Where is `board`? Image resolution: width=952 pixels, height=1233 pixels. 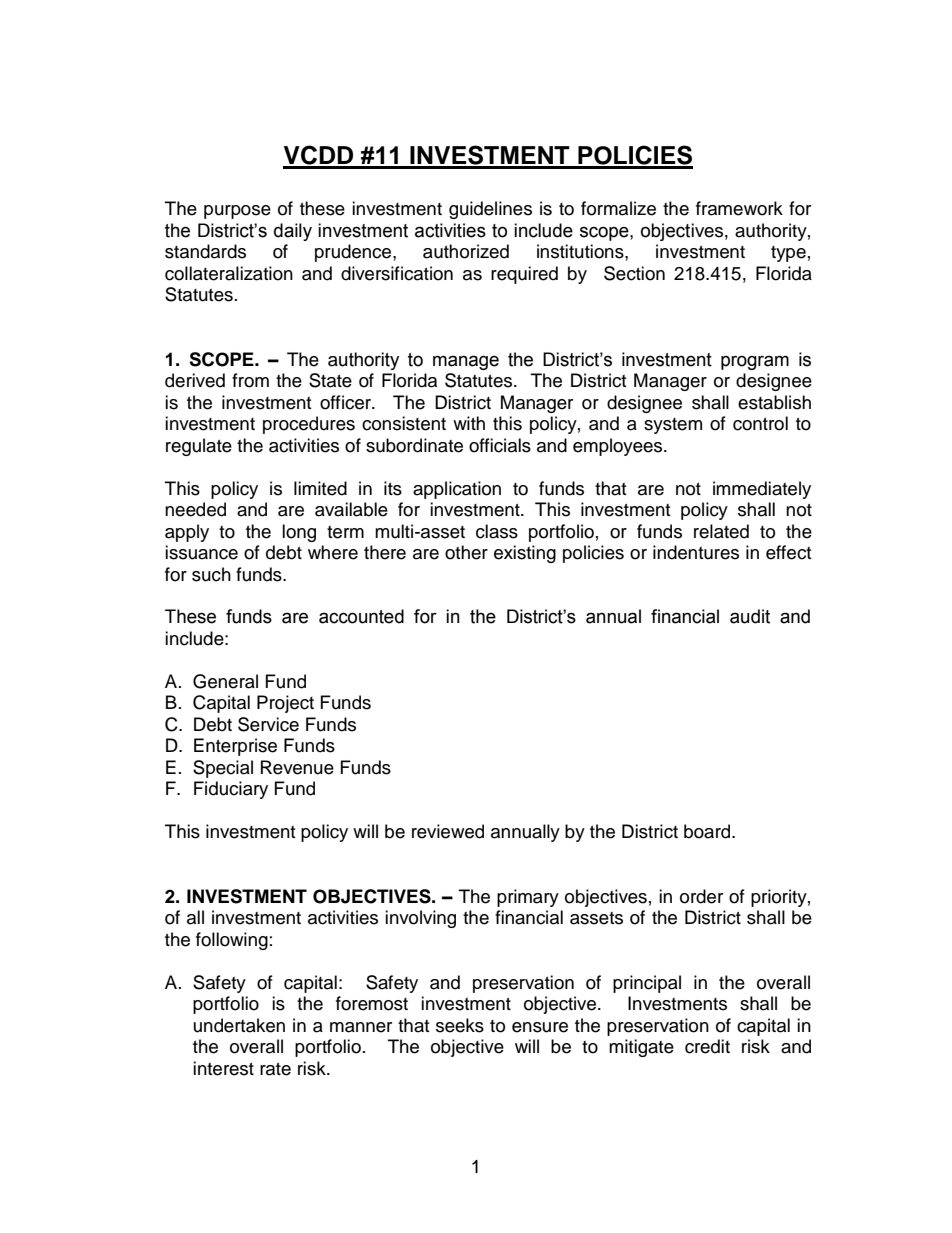 board is located at coordinates (708, 831).
